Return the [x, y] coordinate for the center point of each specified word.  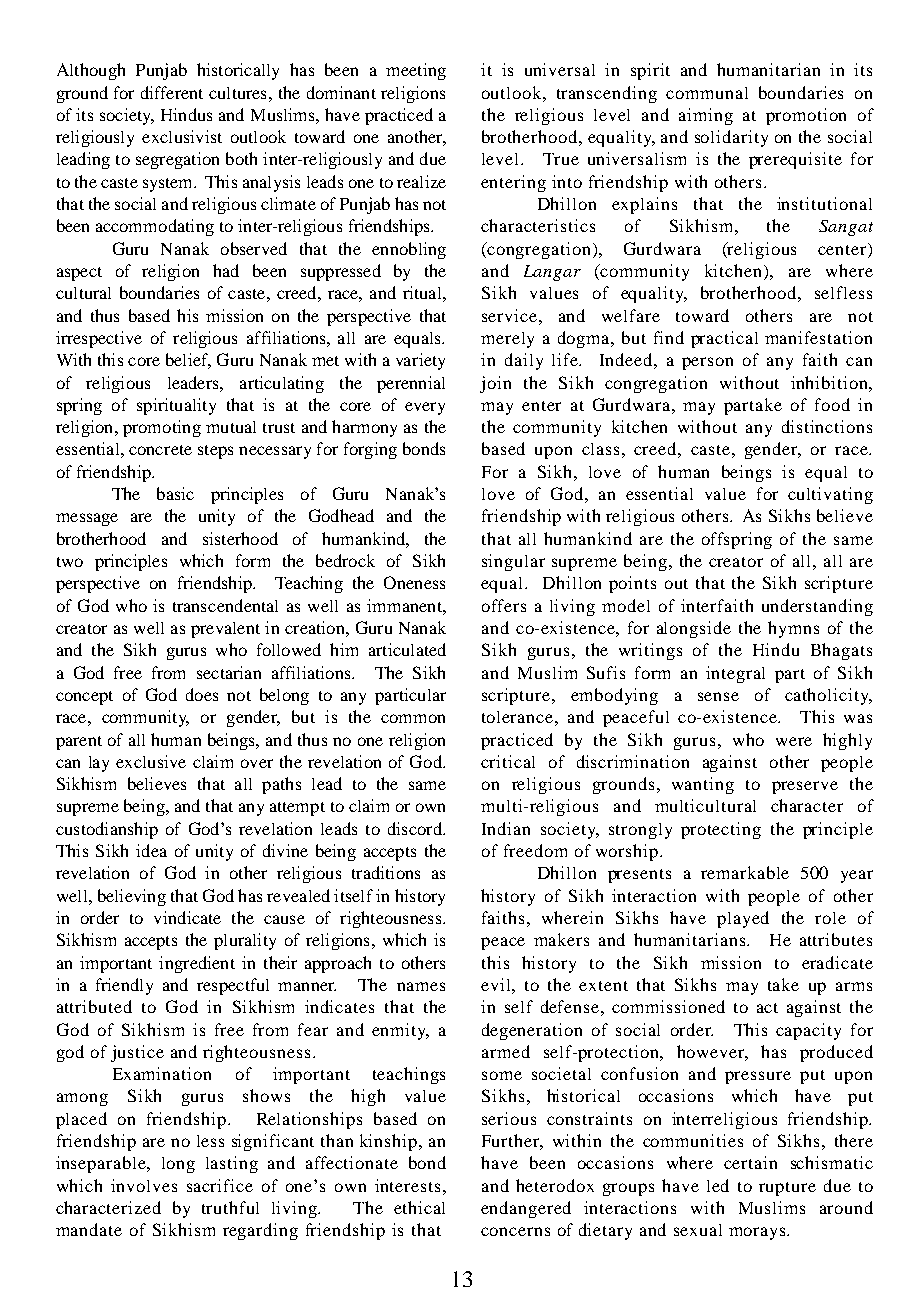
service [509, 315]
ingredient [197, 964]
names [421, 986]
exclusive [151, 761]
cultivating [830, 495]
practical [724, 339]
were [794, 741]
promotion [806, 116]
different [172, 92]
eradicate [837, 962]
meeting [416, 71]
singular [513, 562]
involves [144, 1185]
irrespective [99, 339]
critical [508, 761]
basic [175, 493]
